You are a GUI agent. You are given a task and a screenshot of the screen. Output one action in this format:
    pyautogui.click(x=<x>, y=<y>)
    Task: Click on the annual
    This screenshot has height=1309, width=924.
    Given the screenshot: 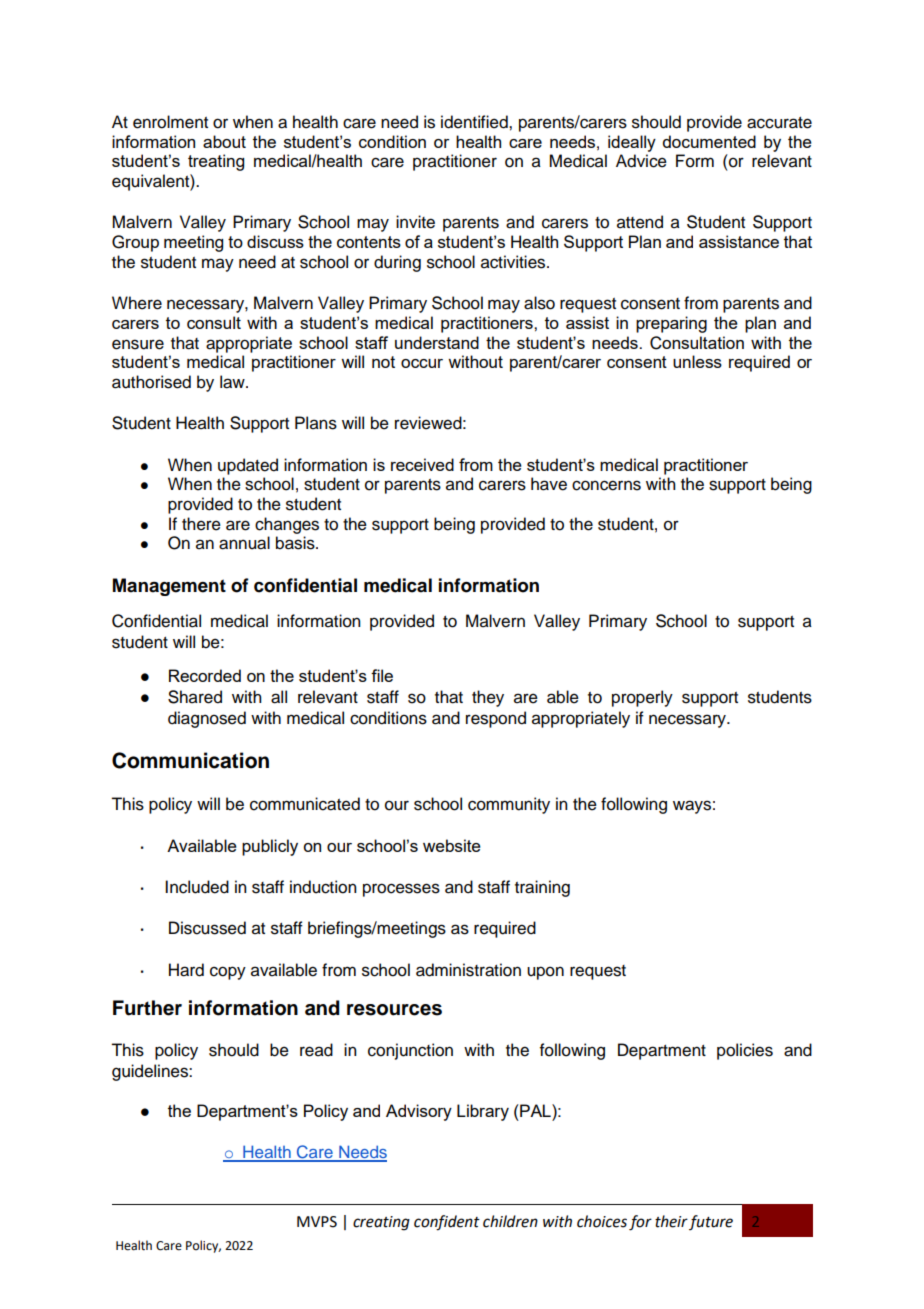 What is the action you would take?
    pyautogui.click(x=244, y=543)
